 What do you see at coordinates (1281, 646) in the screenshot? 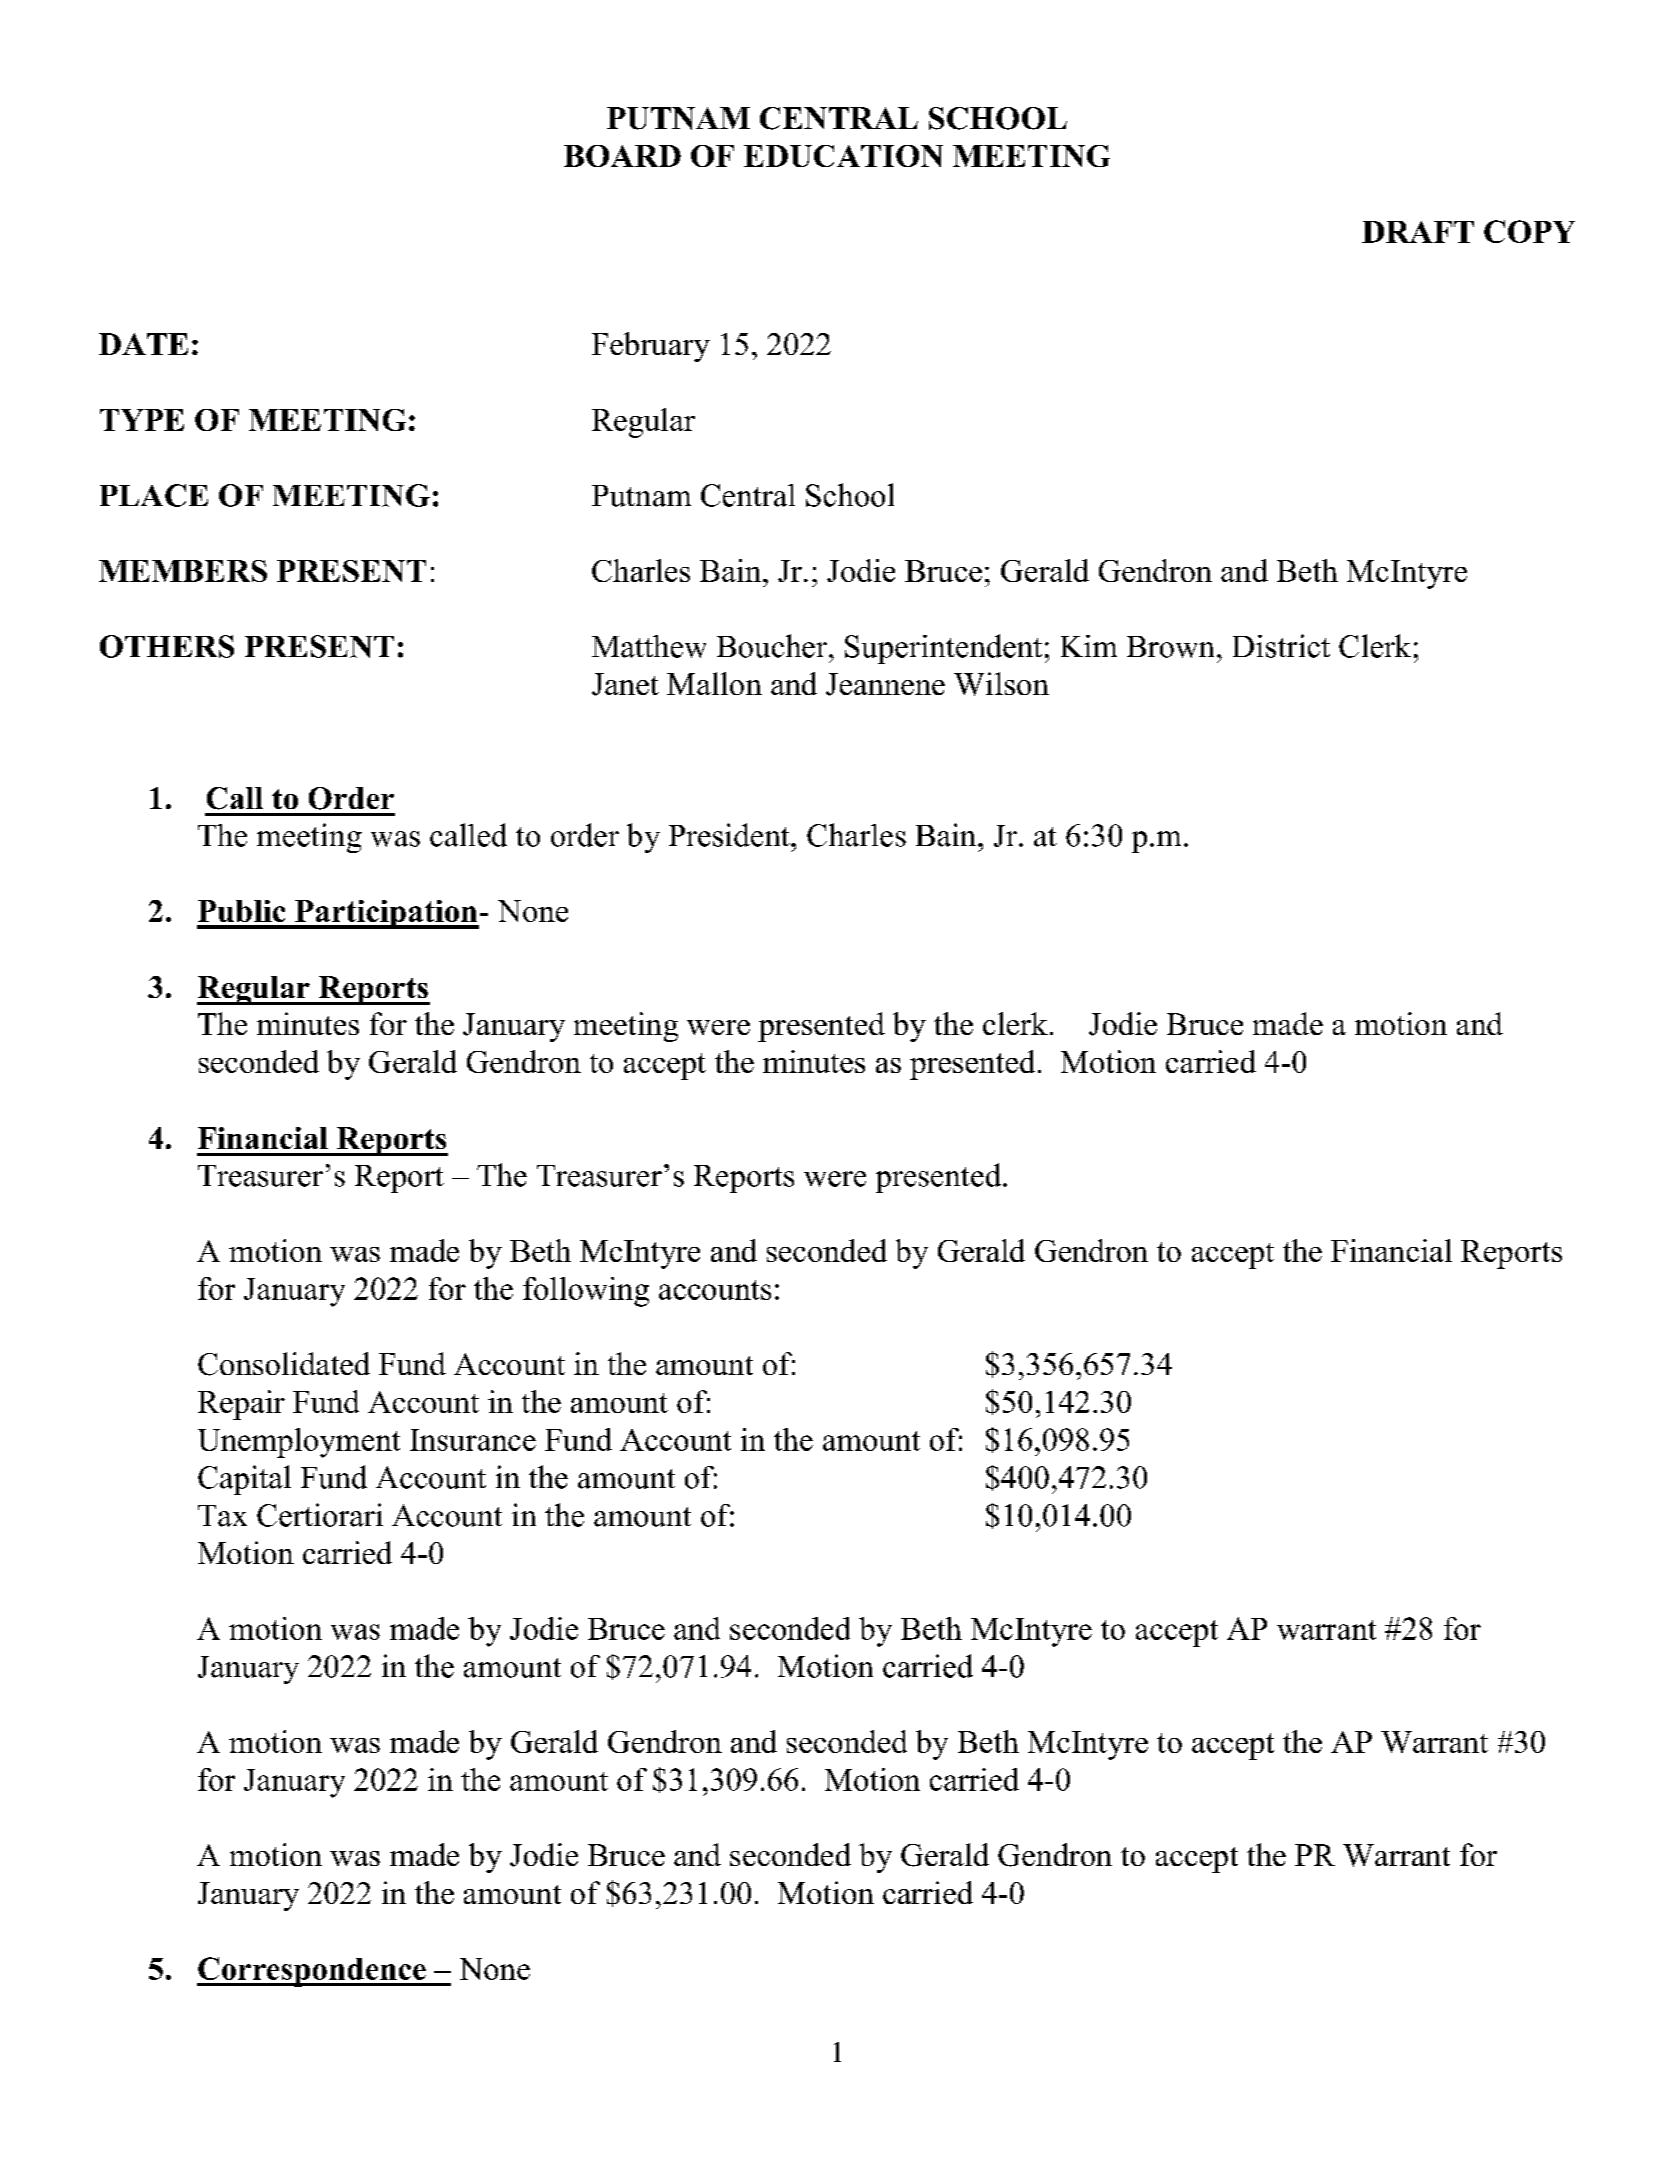
I see `District` at bounding box center [1281, 646].
